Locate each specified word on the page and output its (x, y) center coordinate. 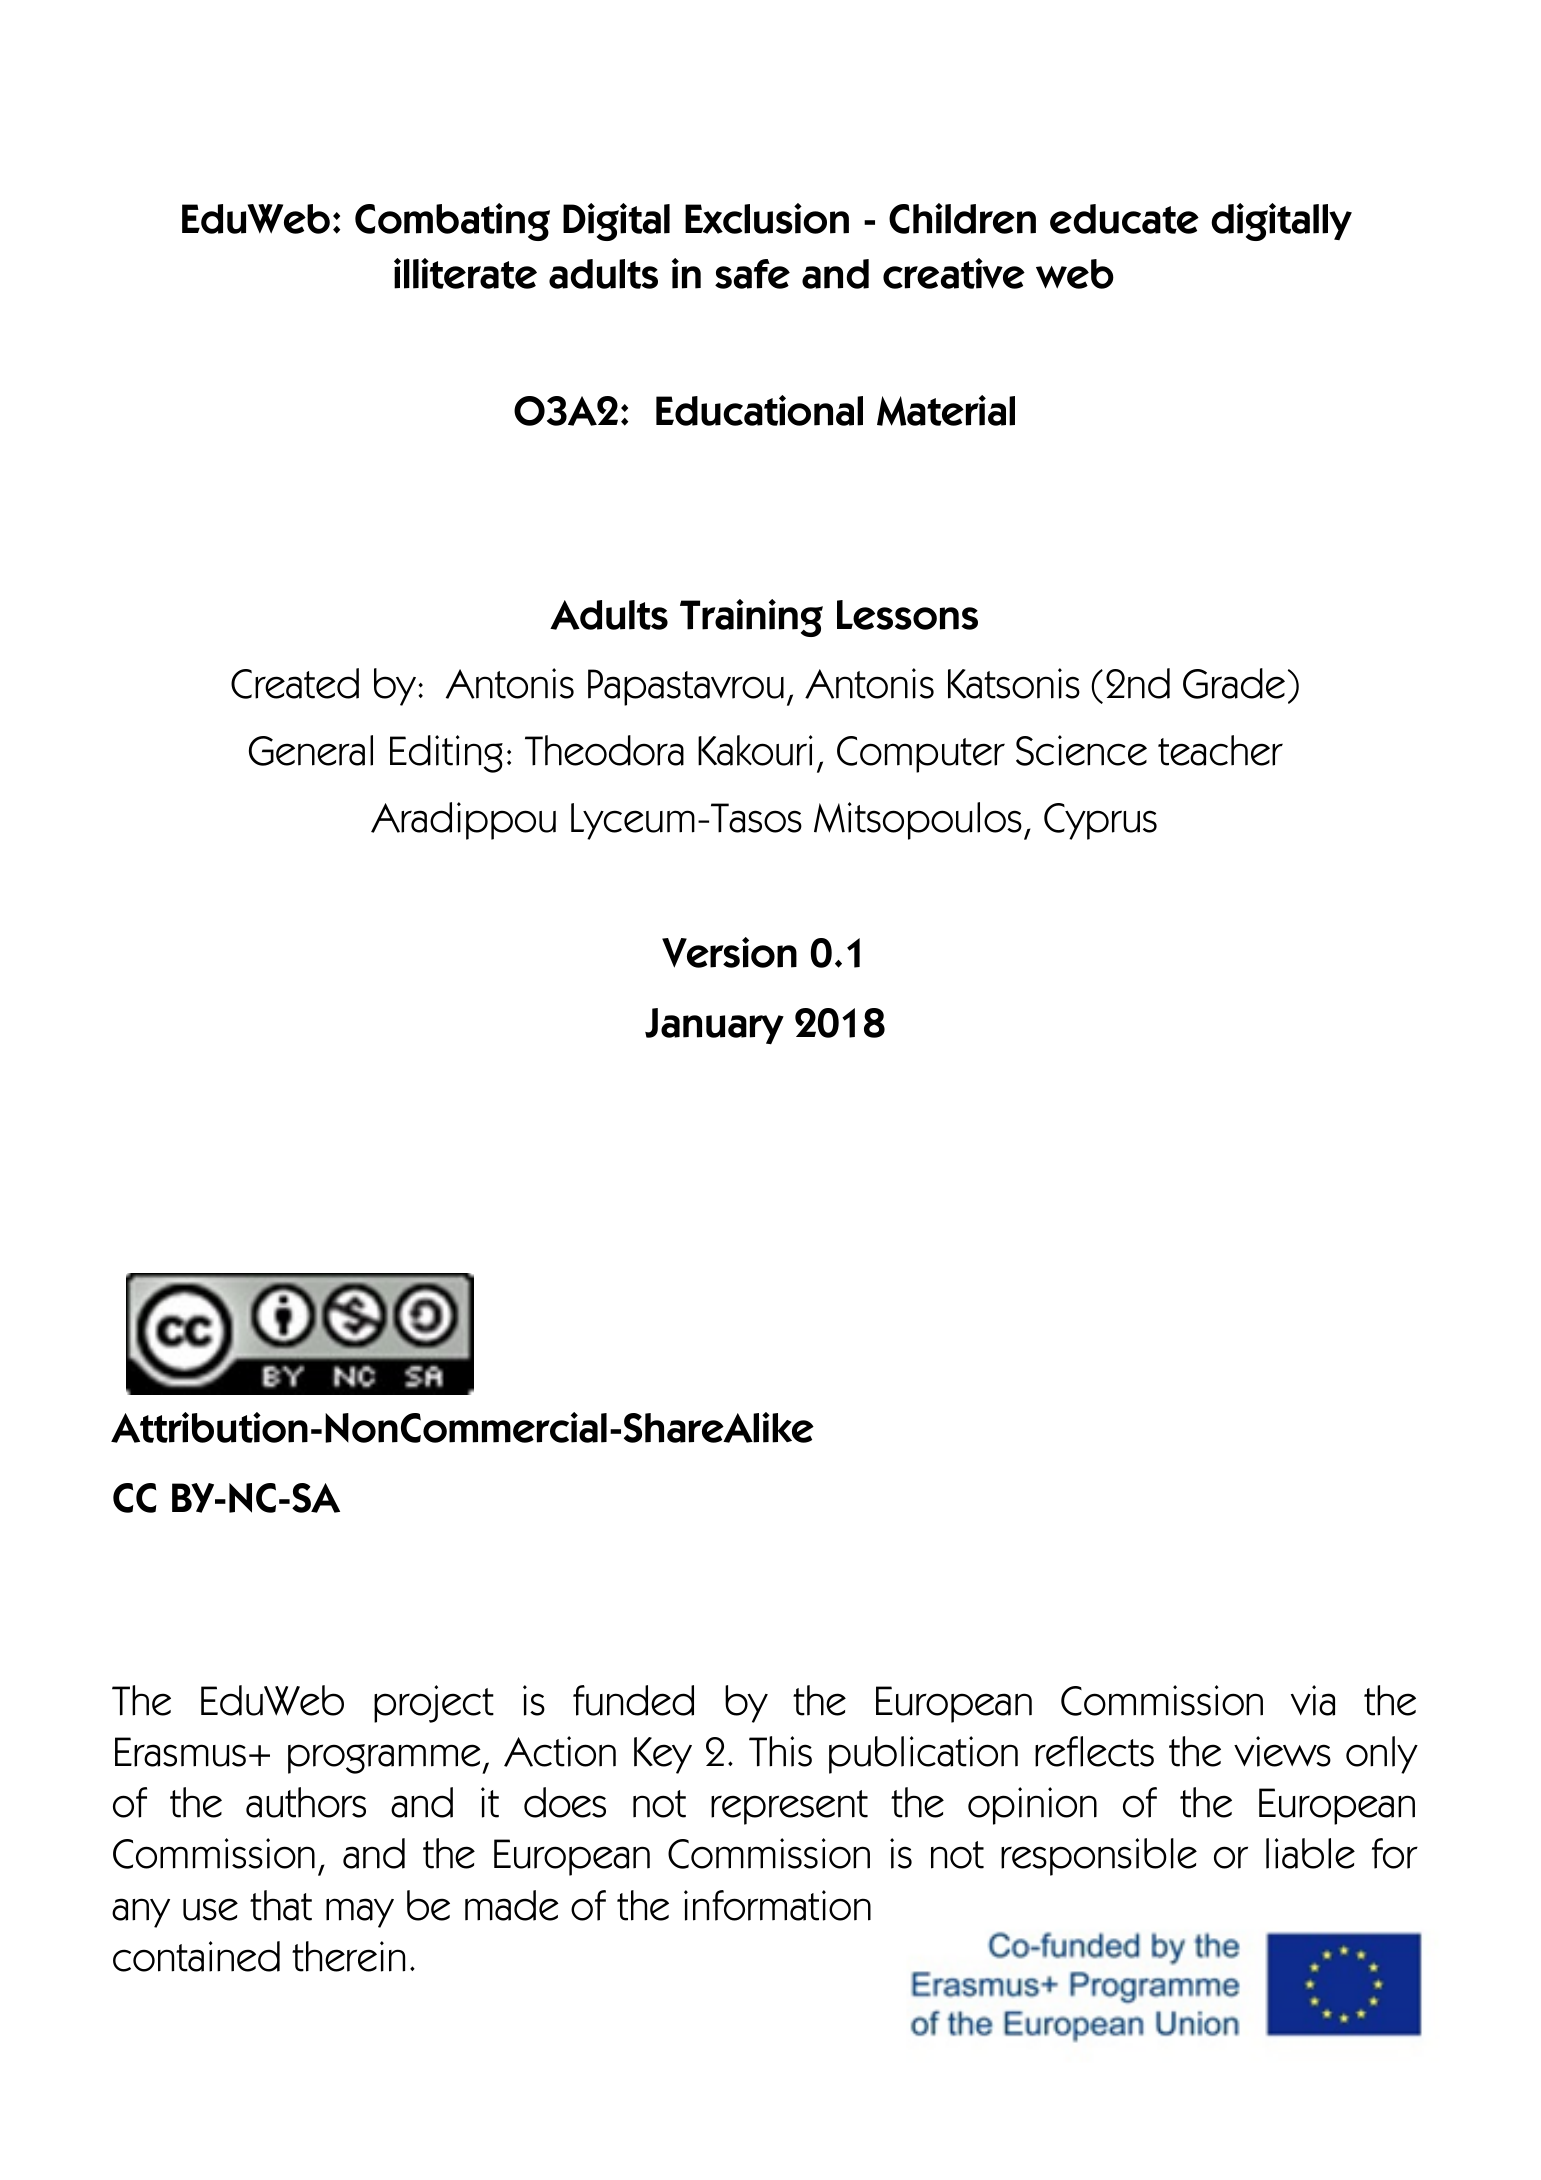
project (434, 1704)
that (281, 1905)
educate (1124, 219)
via (1313, 1700)
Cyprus (1100, 821)
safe (752, 274)
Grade (1234, 683)
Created (295, 683)
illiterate (465, 273)
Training (751, 618)
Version (729, 952)
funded (633, 1700)
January (714, 1026)
